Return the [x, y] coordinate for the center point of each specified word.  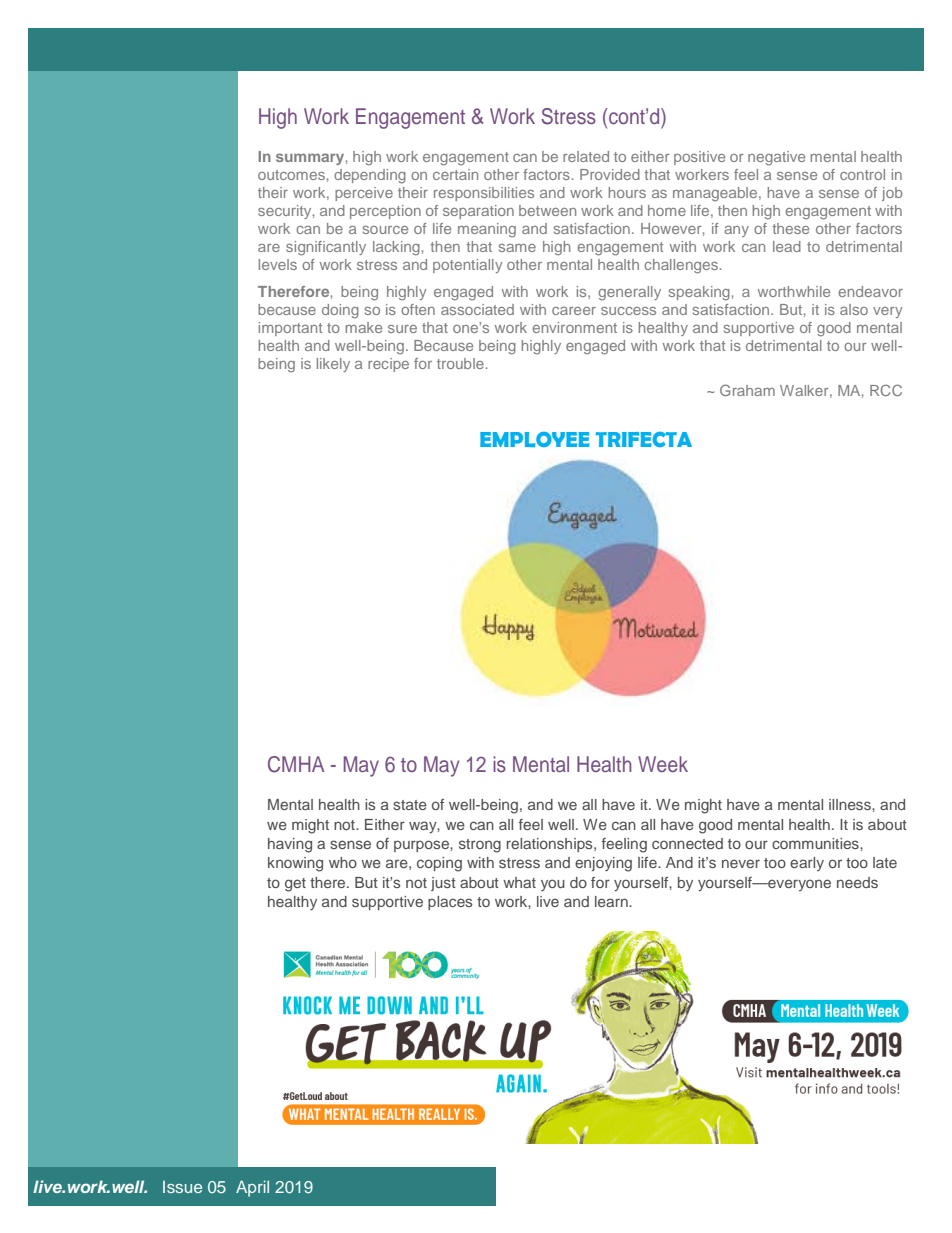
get [295, 885]
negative [776, 158]
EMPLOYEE [535, 439]
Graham [747, 390]
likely [333, 365]
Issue [182, 1187]
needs [857, 882]
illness [851, 804]
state [410, 805]
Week [663, 764]
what [519, 882]
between [547, 210]
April [252, 1188]
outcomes [291, 175]
